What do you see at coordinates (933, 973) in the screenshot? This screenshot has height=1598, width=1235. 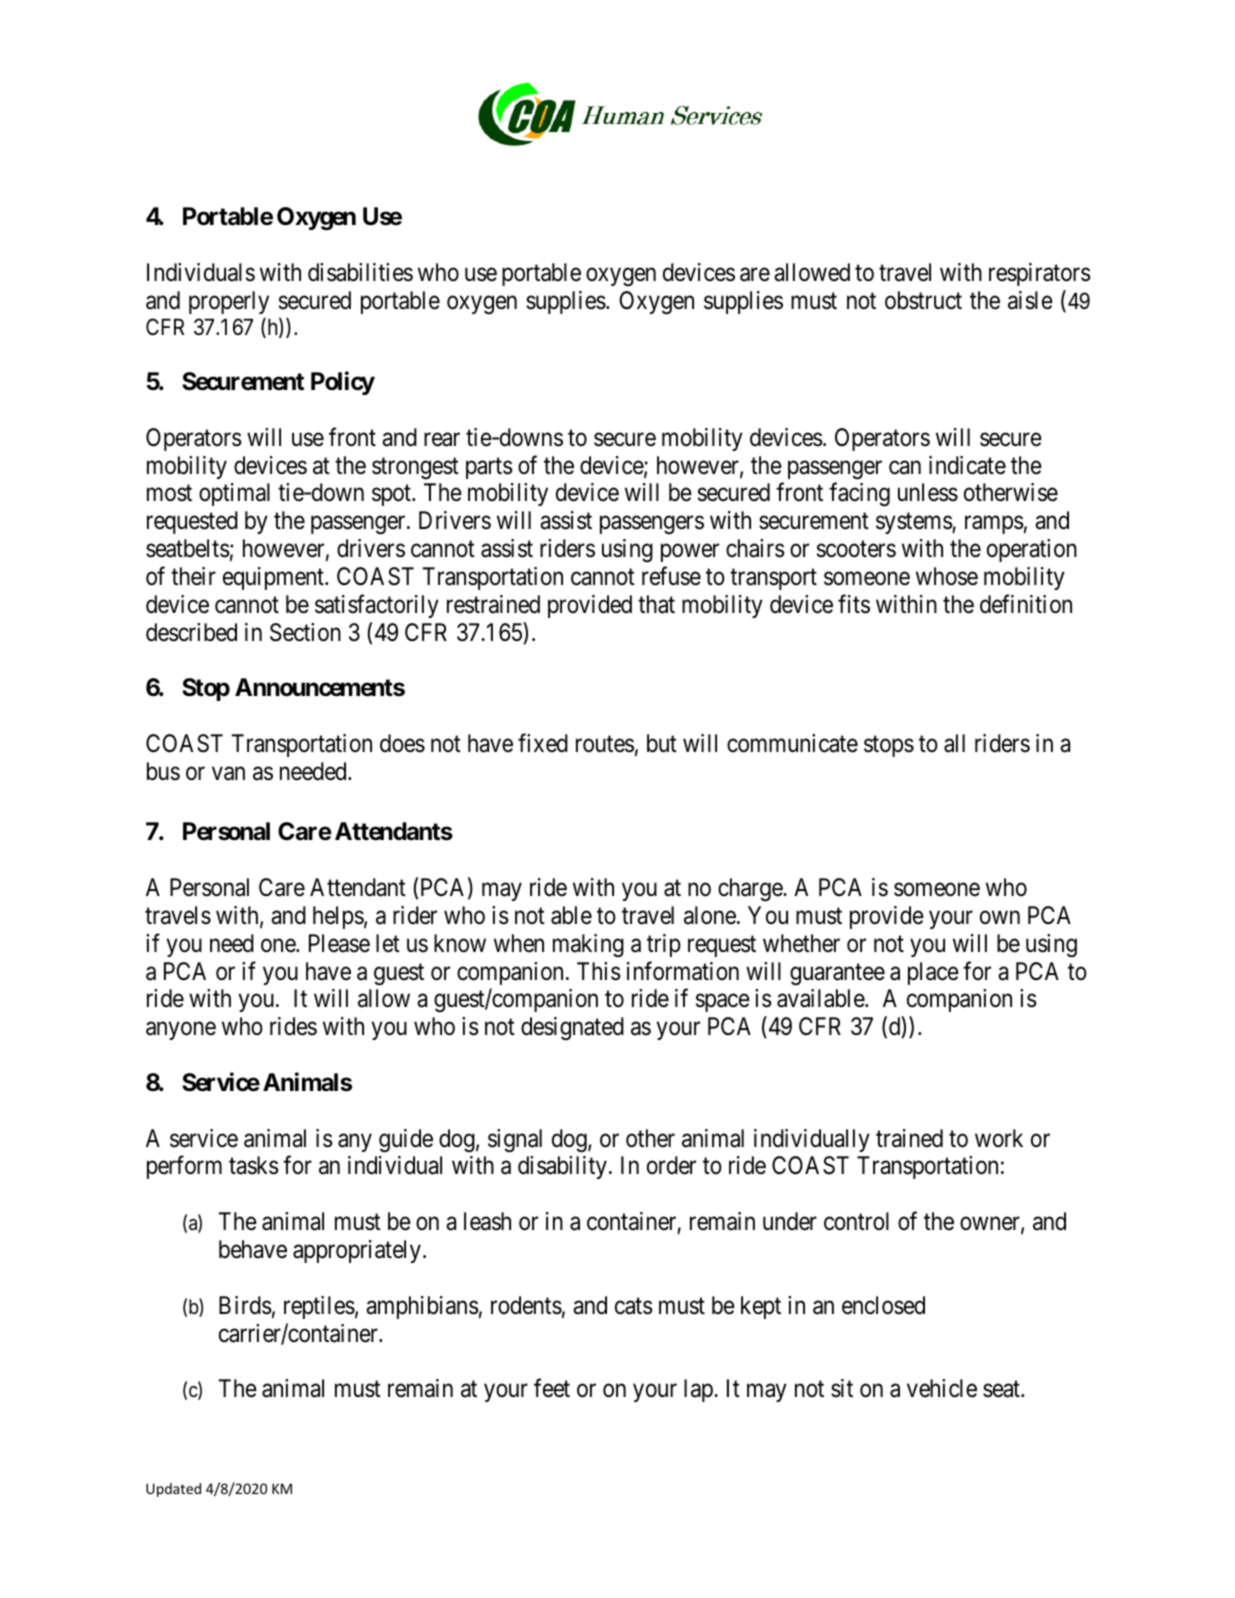 I see `place` at bounding box center [933, 973].
